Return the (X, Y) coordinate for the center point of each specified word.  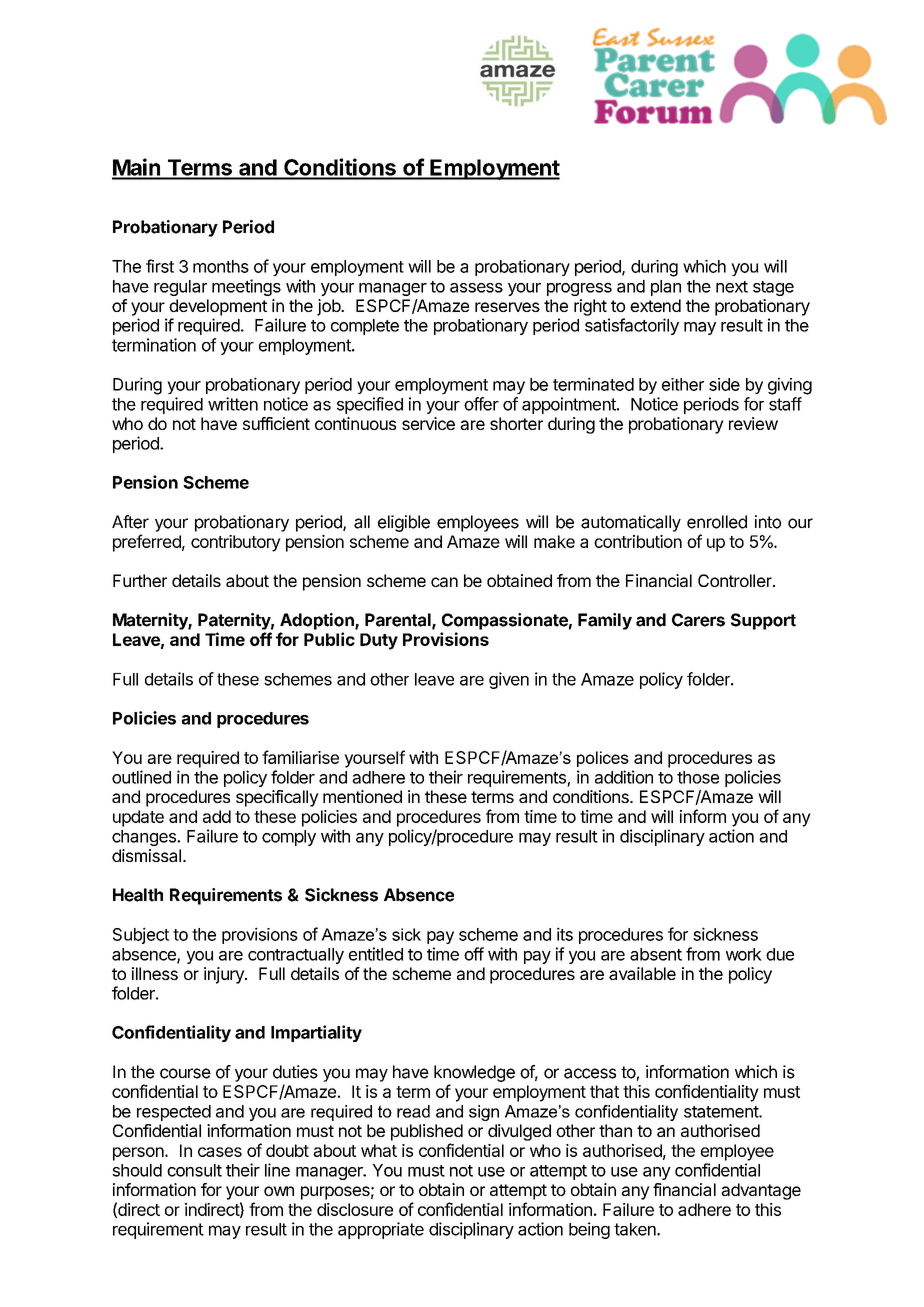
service (428, 423)
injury (225, 975)
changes (145, 838)
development (218, 307)
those (698, 777)
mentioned (362, 796)
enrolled (717, 522)
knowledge (474, 1073)
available (642, 973)
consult (194, 1170)
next (732, 287)
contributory (236, 543)
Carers (698, 620)
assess (476, 288)
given (509, 680)
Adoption (318, 621)
